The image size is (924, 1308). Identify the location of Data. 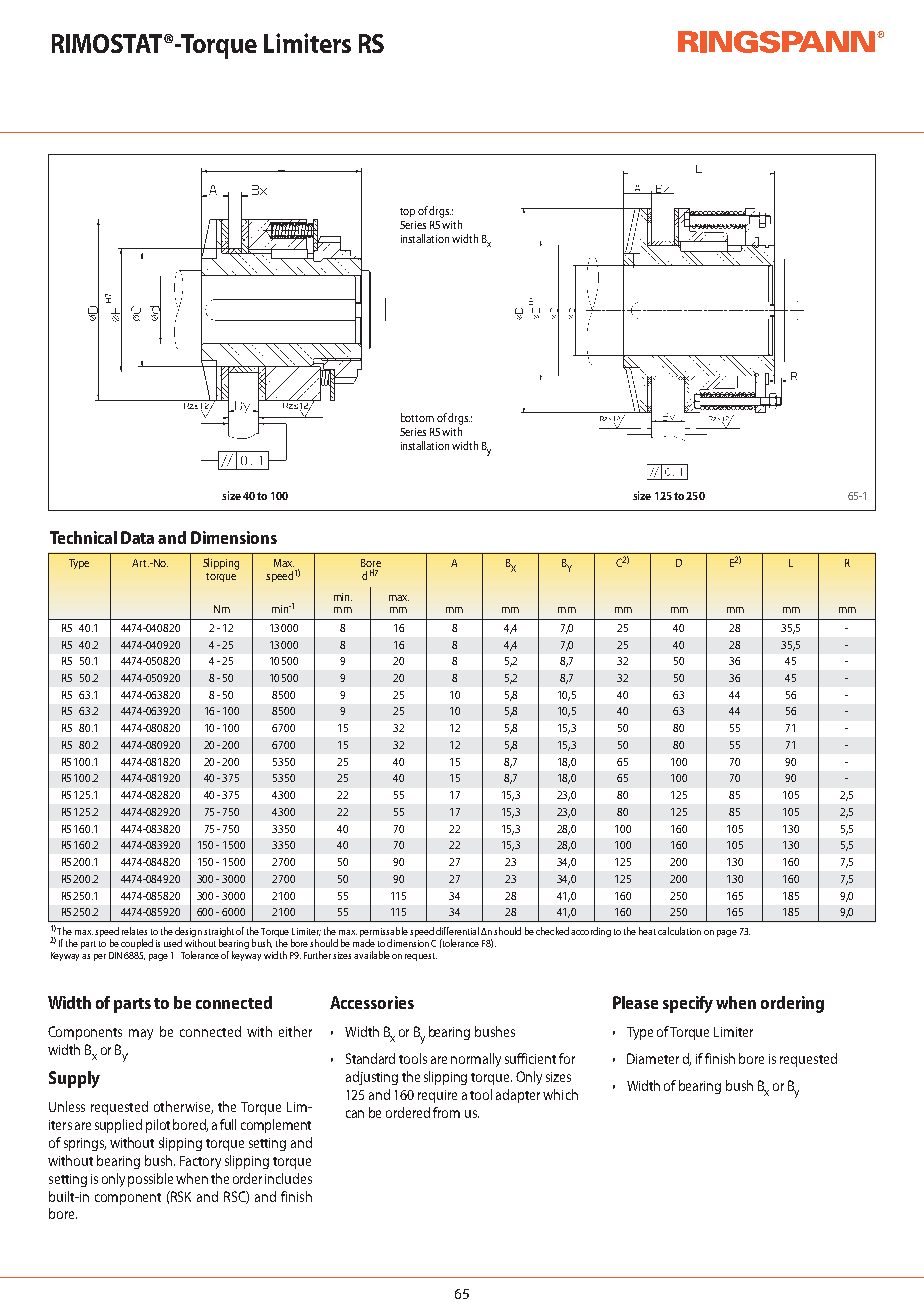
(137, 537).
